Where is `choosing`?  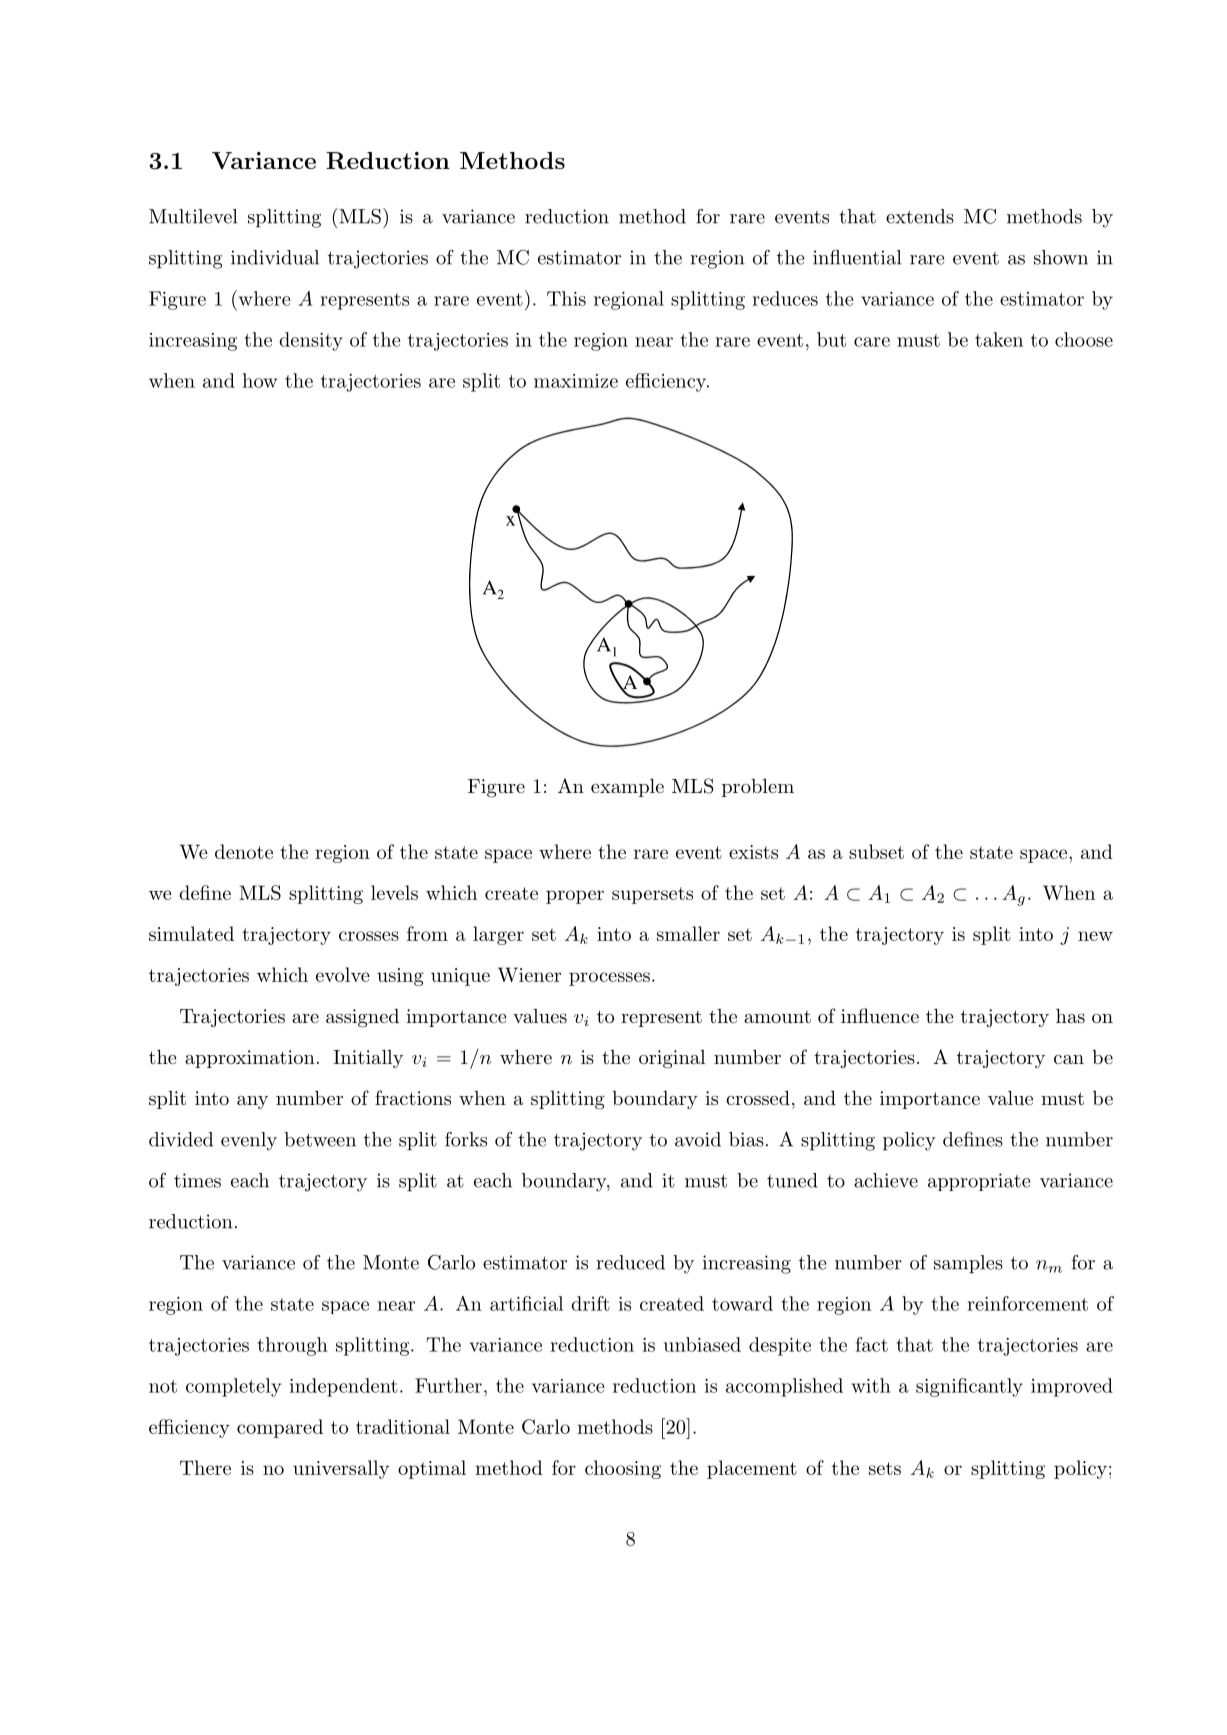
choosing is located at coordinates (623, 1469).
